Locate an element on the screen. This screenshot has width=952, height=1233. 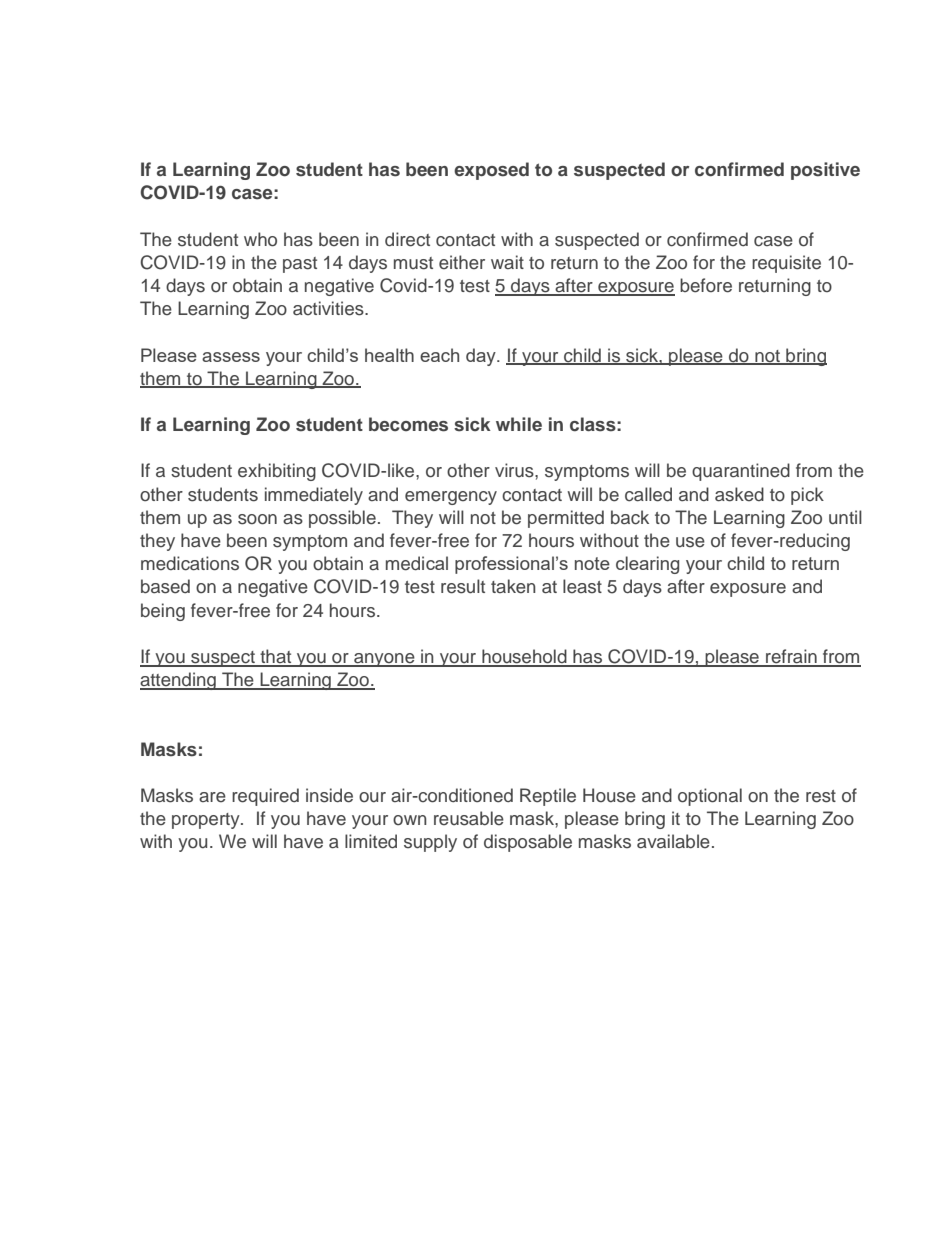
property is located at coordinates (207, 821).
